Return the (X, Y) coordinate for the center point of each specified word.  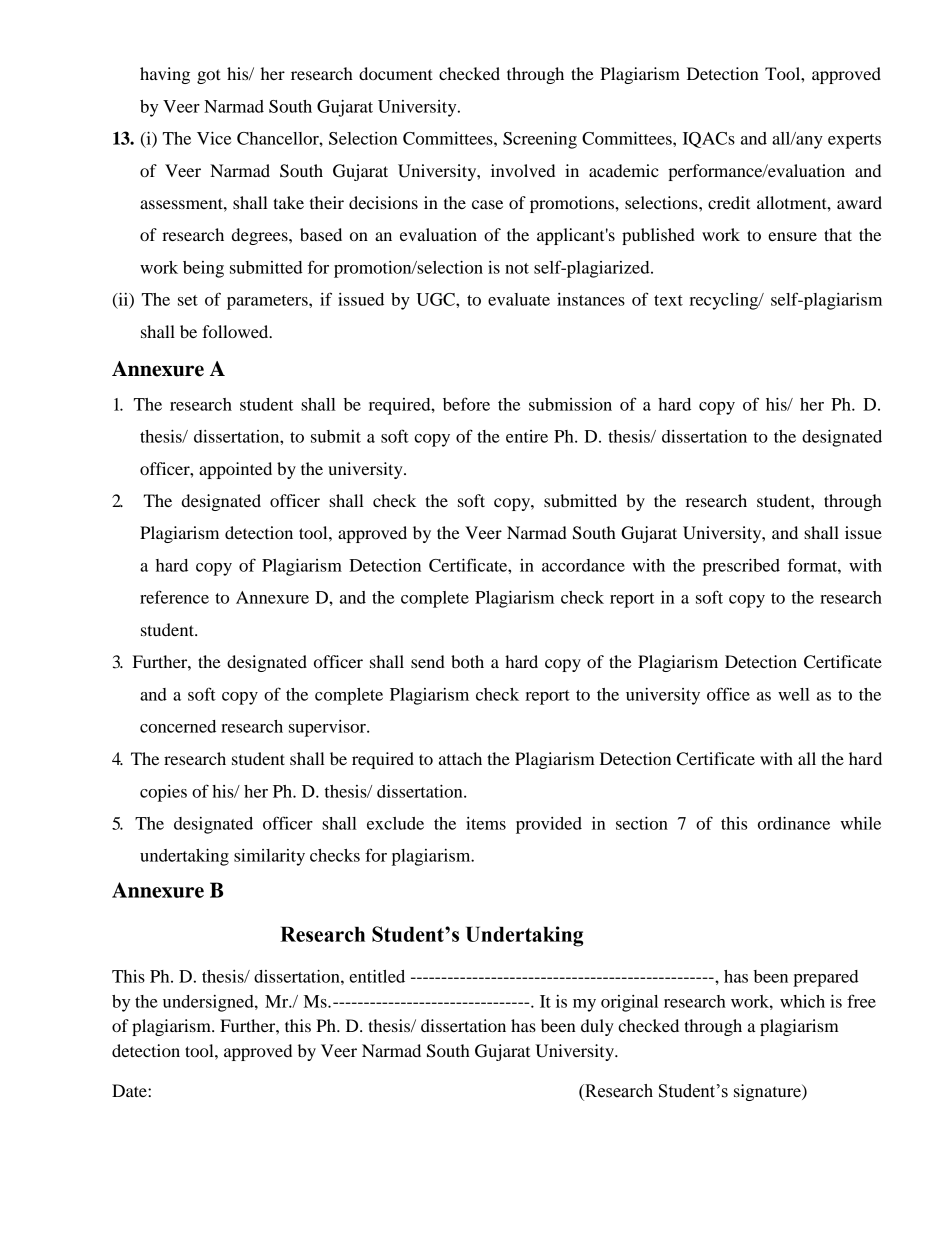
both (467, 661)
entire (527, 436)
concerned (178, 726)
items (486, 823)
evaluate (519, 299)
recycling (725, 301)
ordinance (794, 823)
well (794, 694)
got (209, 76)
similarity (269, 857)
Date (130, 1090)
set (188, 300)
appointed (235, 470)
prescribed (741, 567)
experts (854, 141)
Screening (540, 140)
